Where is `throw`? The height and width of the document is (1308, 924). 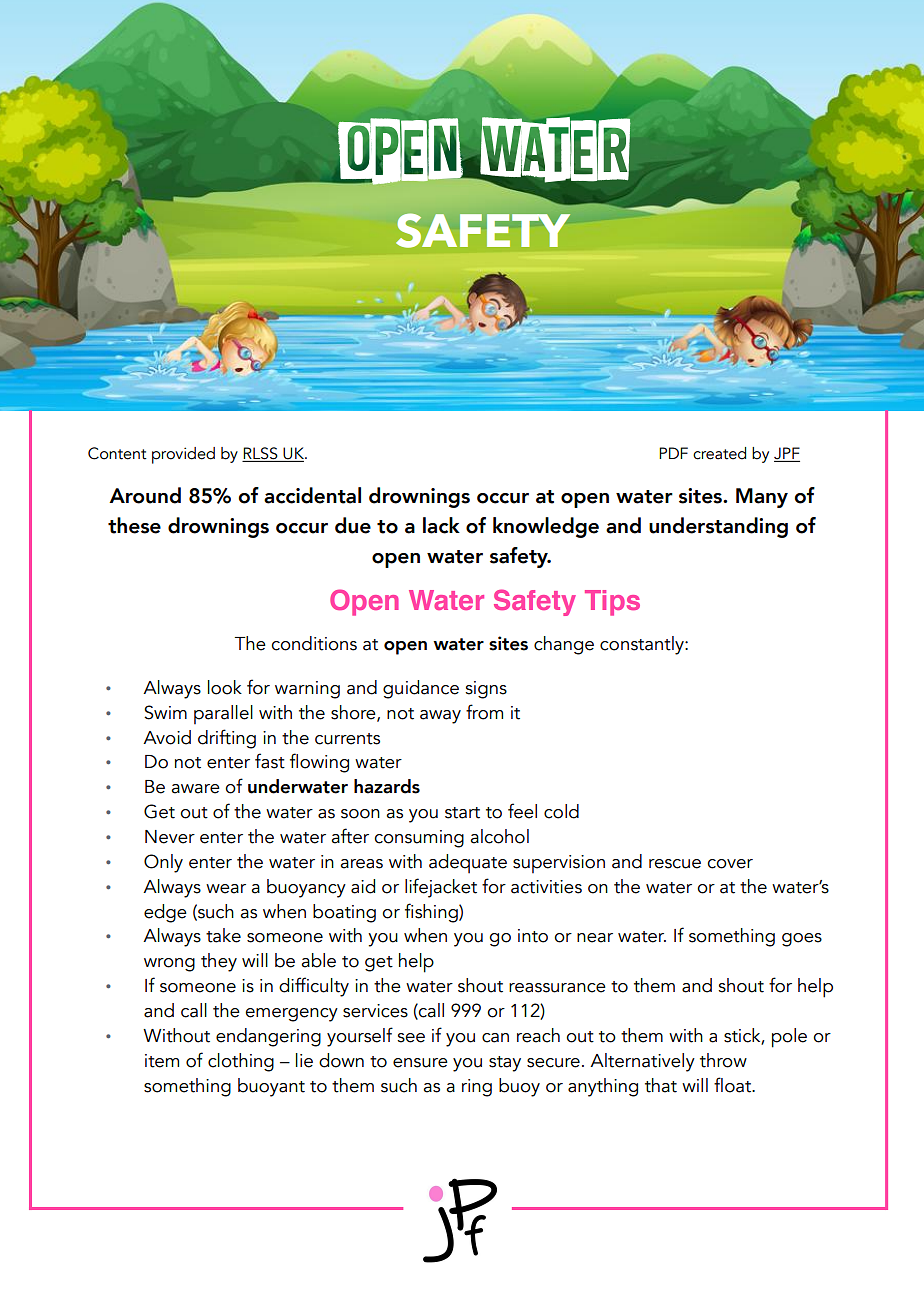
throw is located at coordinates (723, 1060).
